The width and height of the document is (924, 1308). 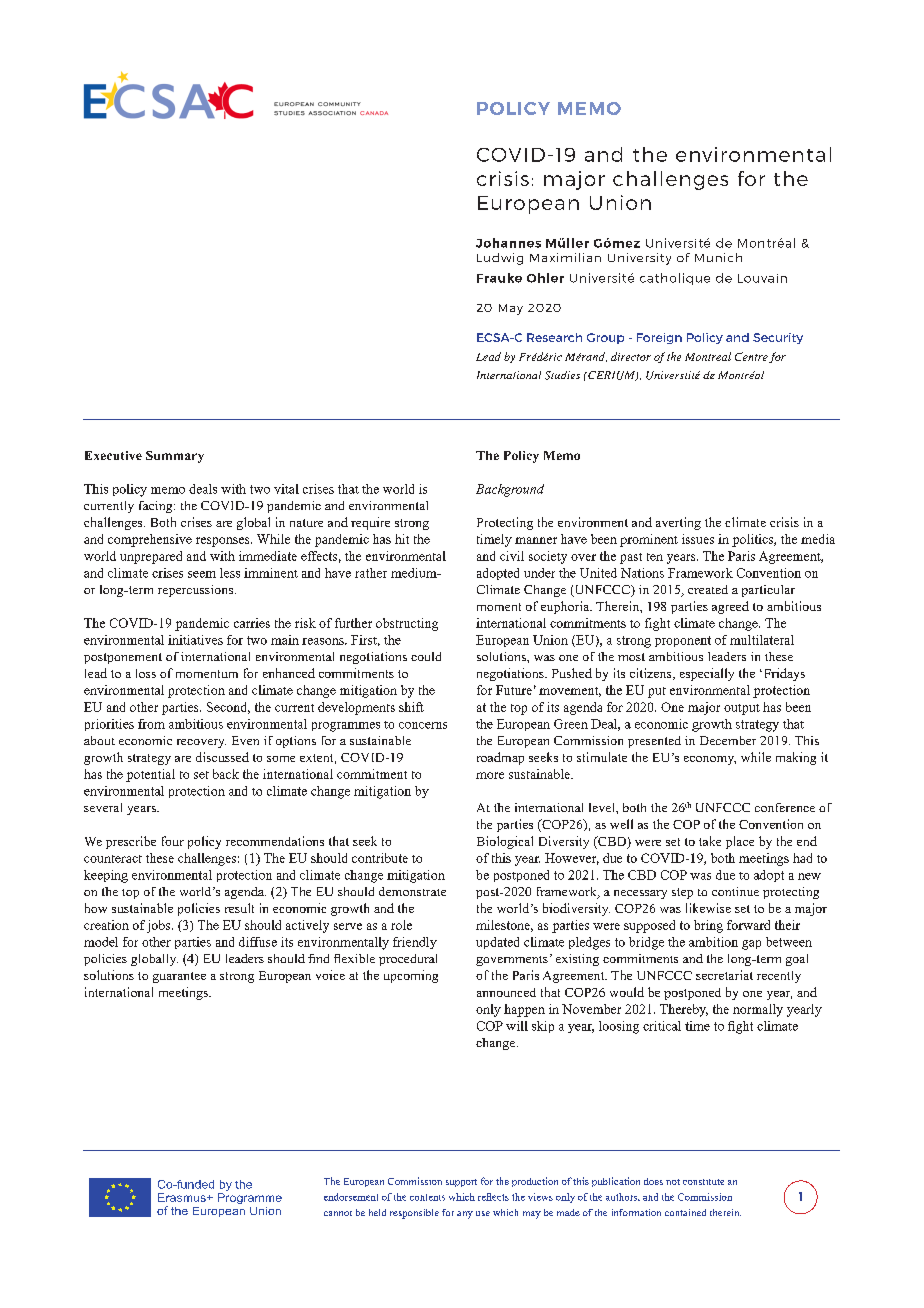 I want to click on concerns, so click(x=423, y=725).
